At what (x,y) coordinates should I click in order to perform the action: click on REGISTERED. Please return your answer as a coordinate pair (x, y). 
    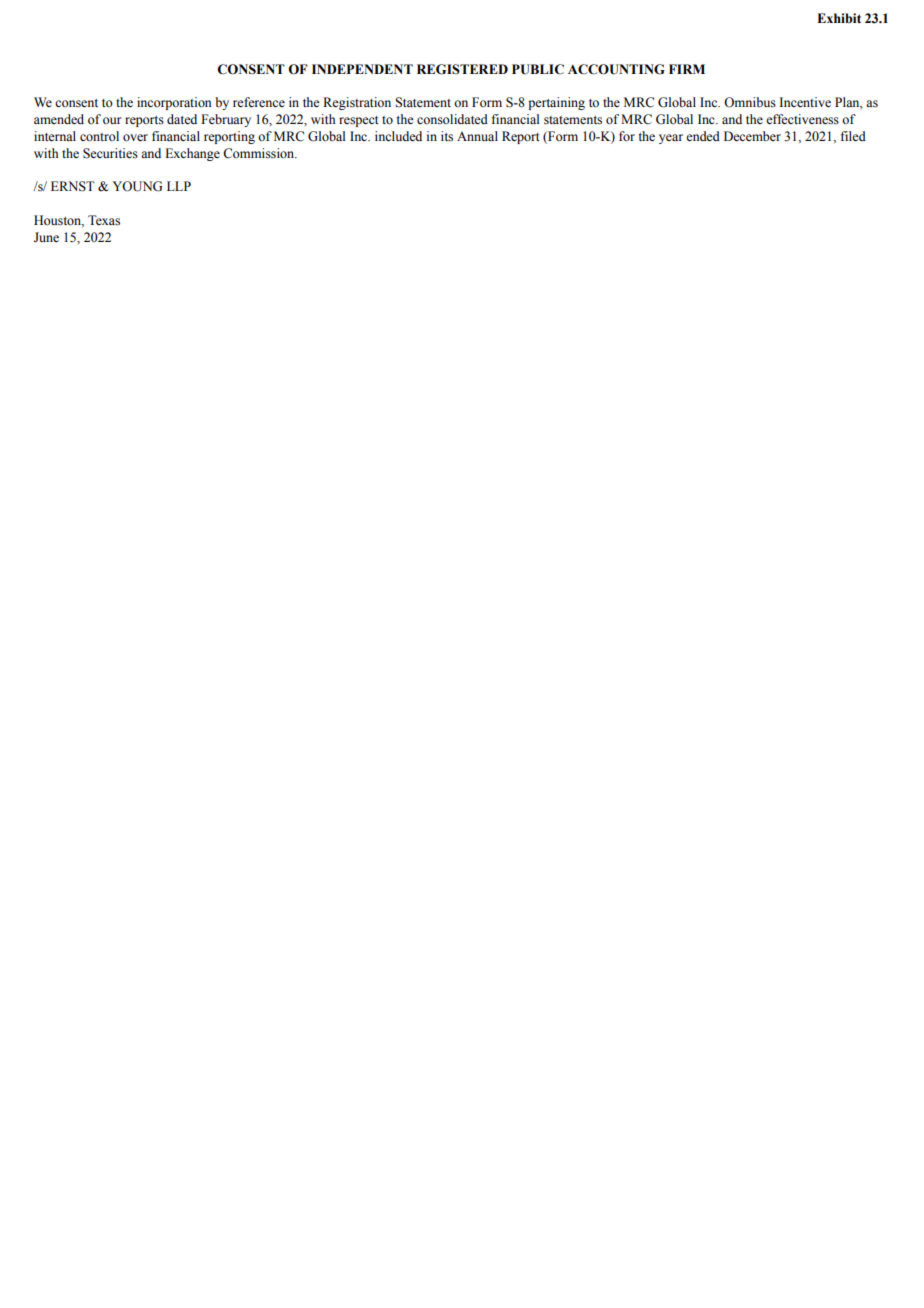
    Looking at the image, I should click on (462, 69).
